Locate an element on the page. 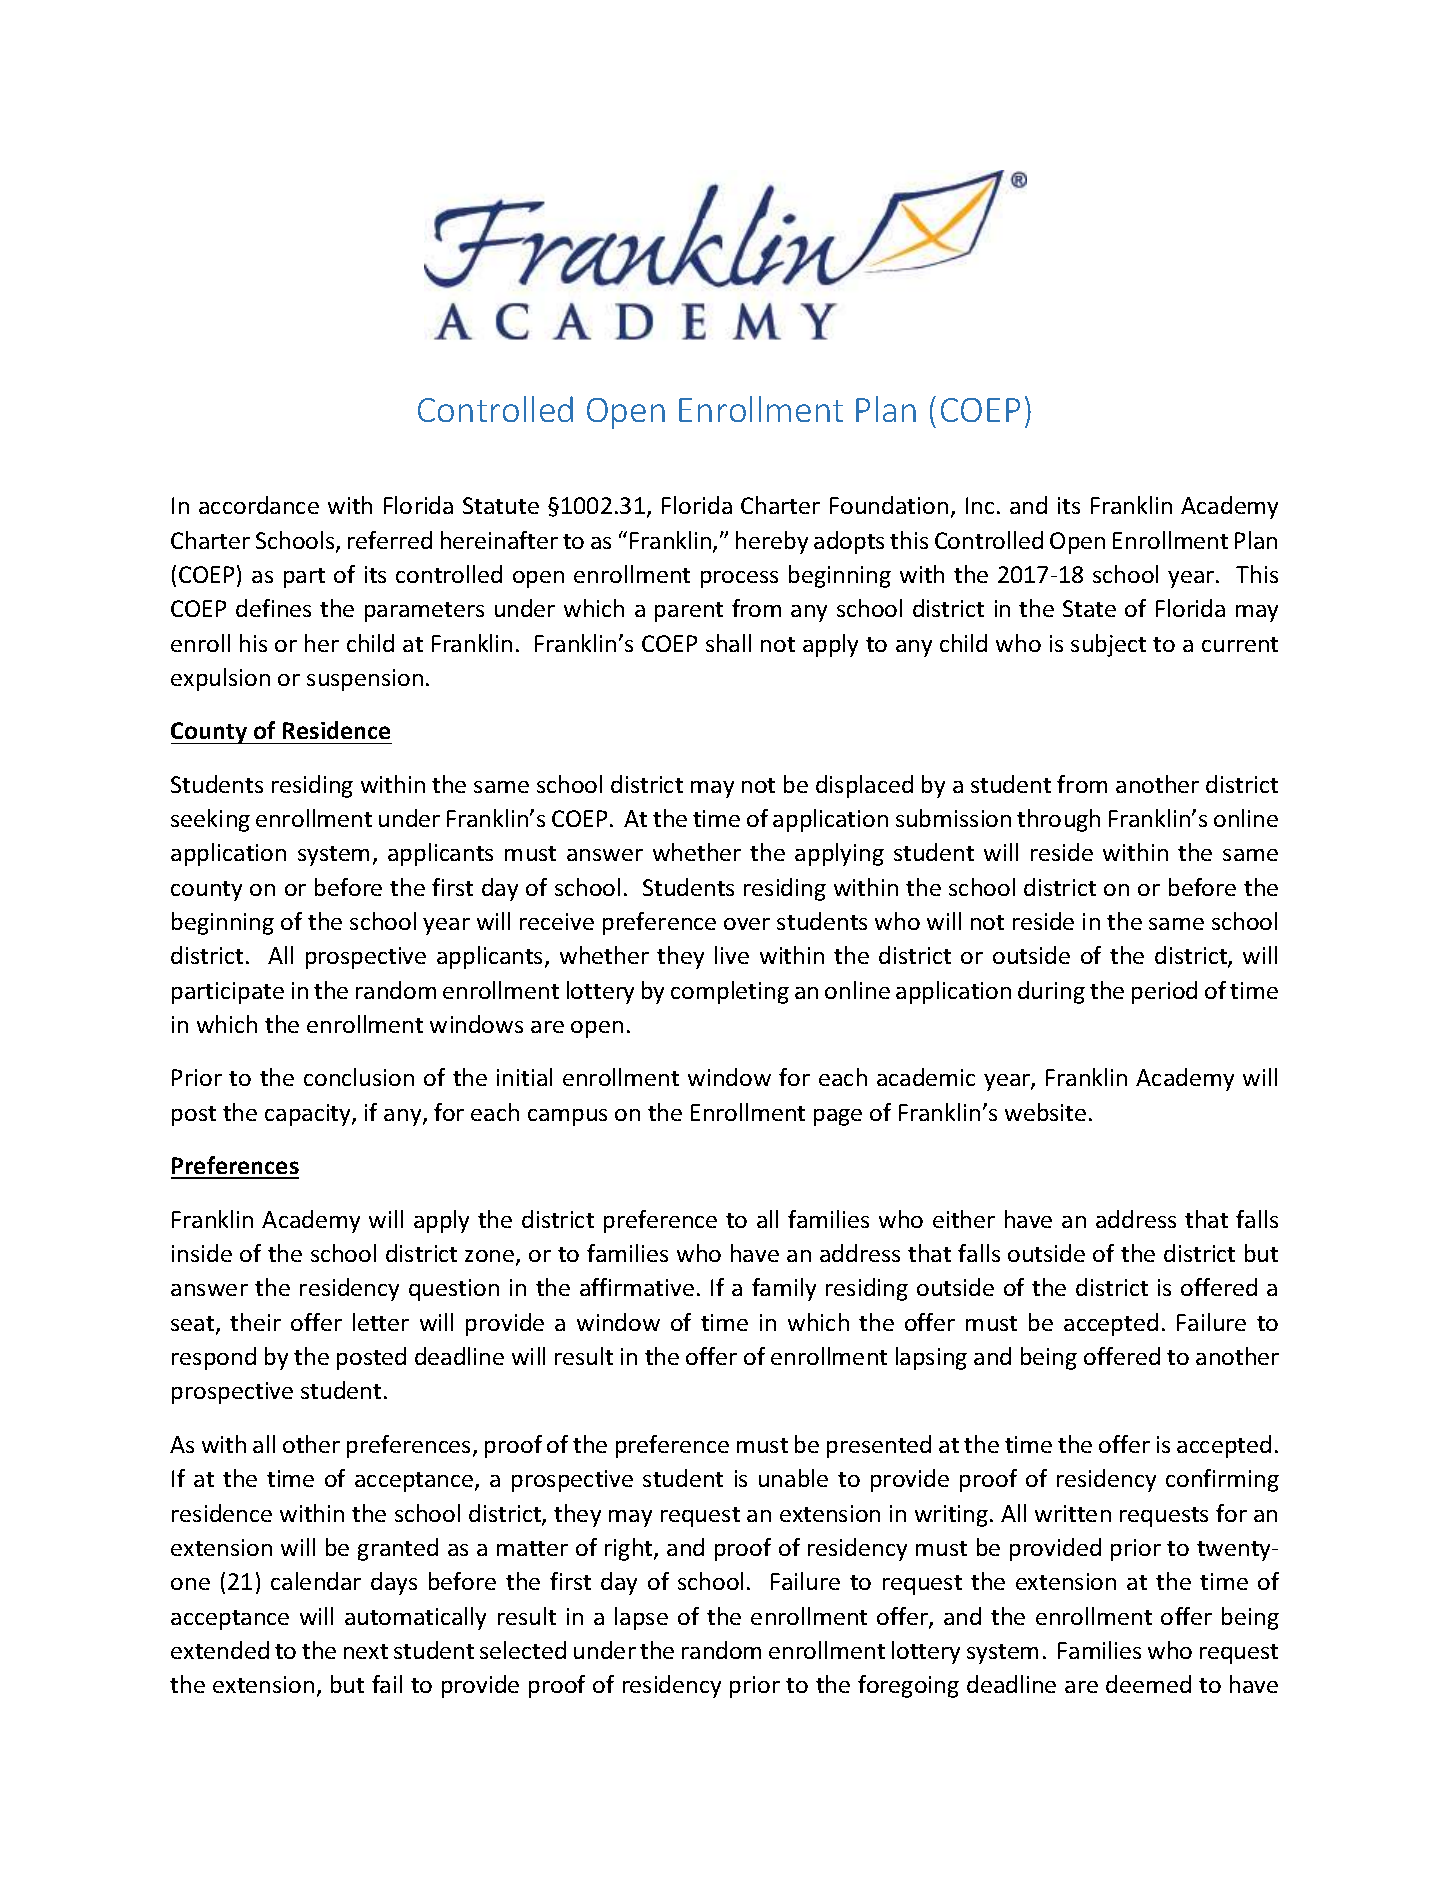 The image size is (1451, 1878). conclusion is located at coordinates (359, 1077).
